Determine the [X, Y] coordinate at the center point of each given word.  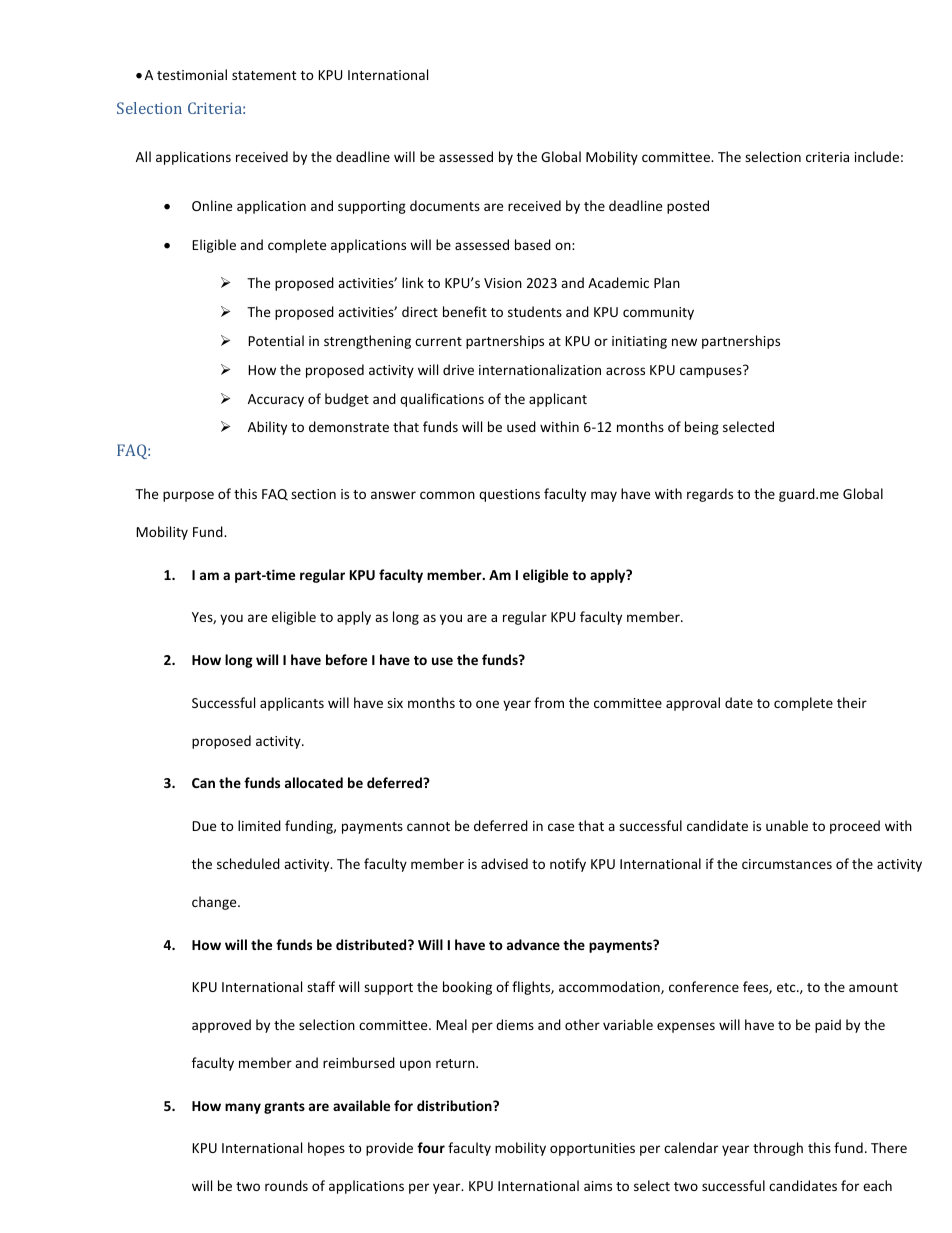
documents [445, 205]
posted [688, 207]
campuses [712, 371]
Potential [276, 340]
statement [264, 75]
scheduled [248, 863]
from [549, 702]
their [852, 702]
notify [568, 865]
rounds [286, 1185]
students [535, 311]
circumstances [787, 864]
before [346, 659]
